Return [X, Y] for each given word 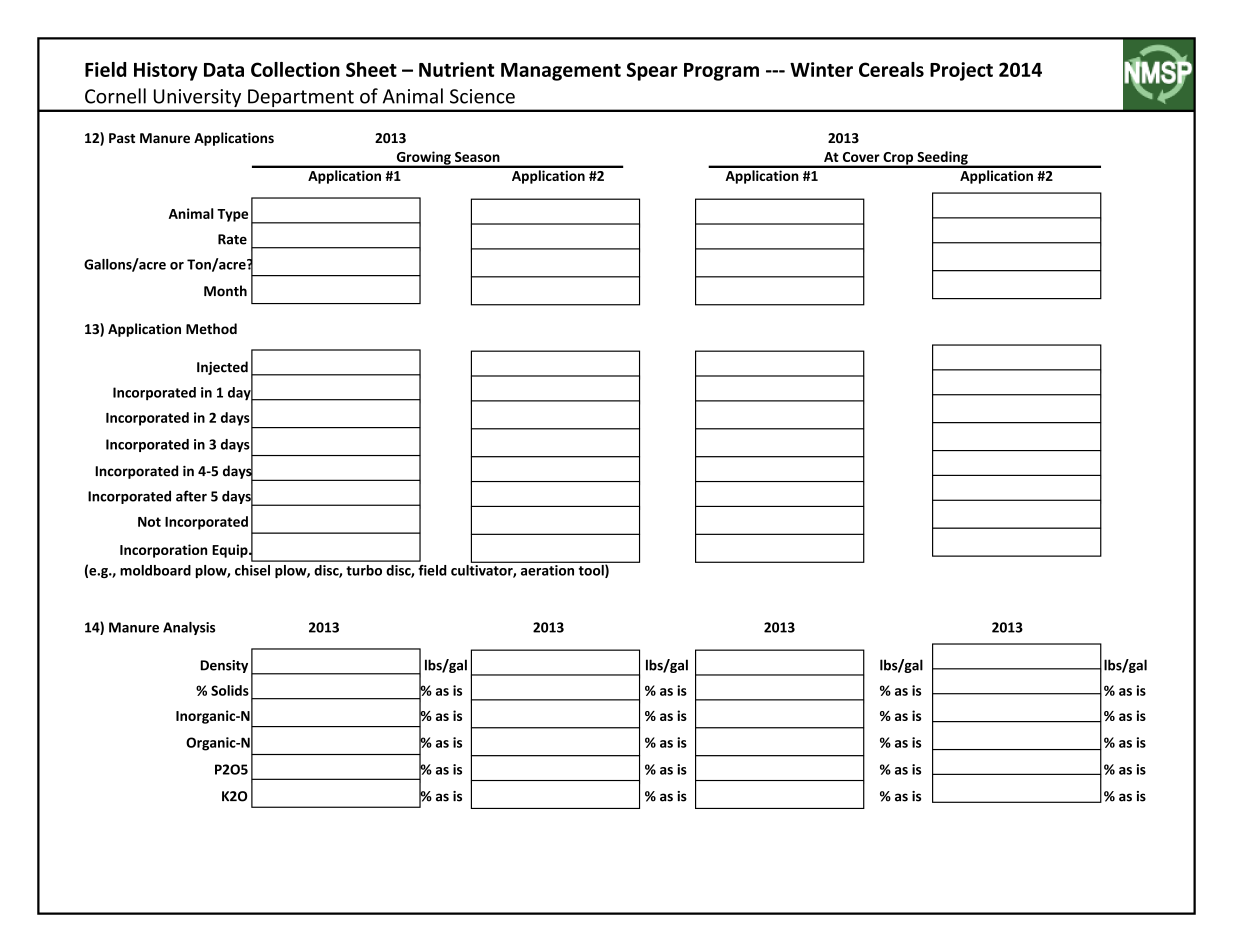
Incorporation [163, 551]
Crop [898, 159]
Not [149, 522]
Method [211, 329]
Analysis [189, 628]
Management [561, 72]
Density [224, 666]
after [191, 496]
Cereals [891, 69]
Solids [230, 690]
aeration [547, 570]
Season [477, 157]
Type [232, 215]
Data [224, 70]
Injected [222, 368]
